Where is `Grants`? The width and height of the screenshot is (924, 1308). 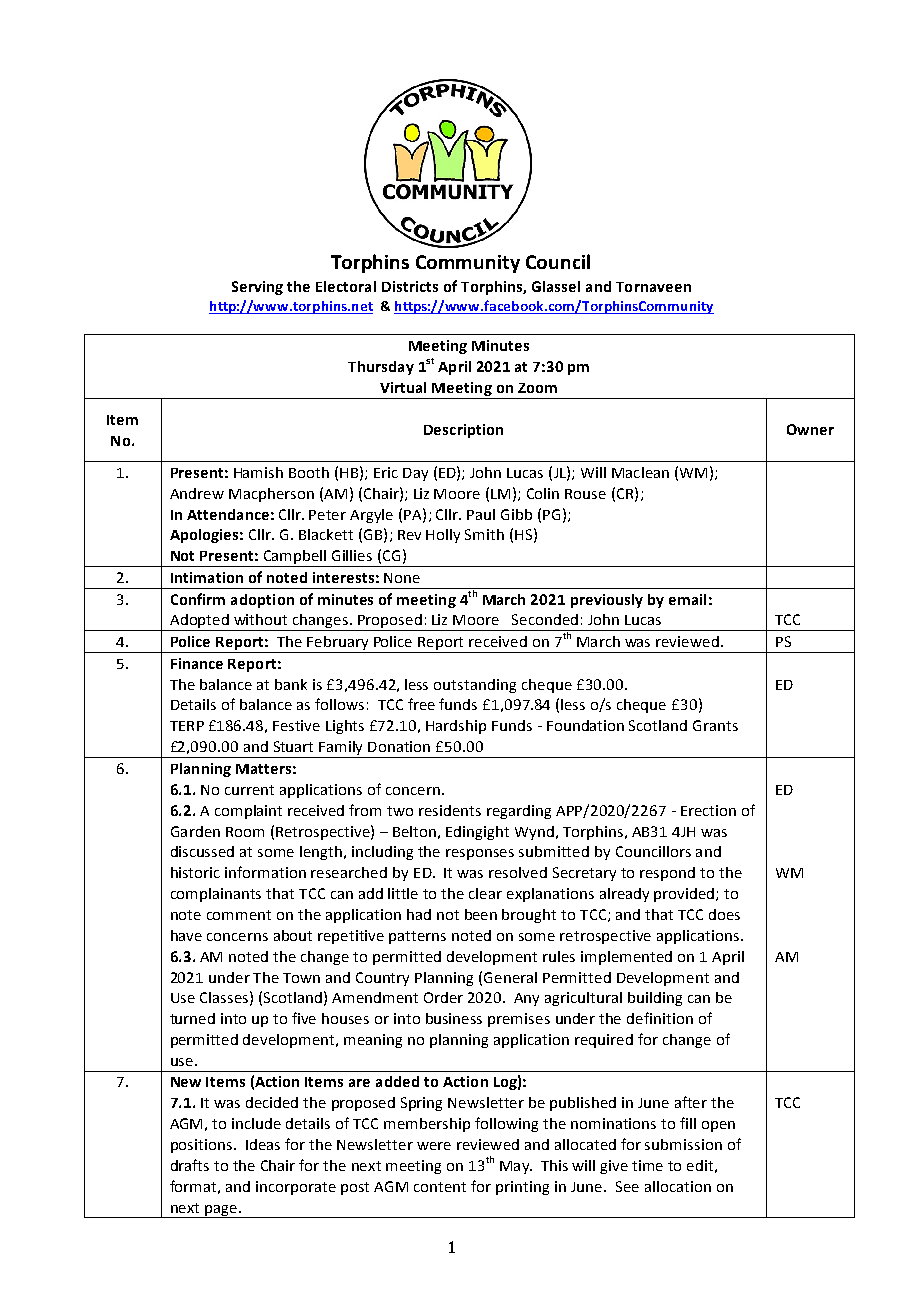 Grants is located at coordinates (715, 725).
